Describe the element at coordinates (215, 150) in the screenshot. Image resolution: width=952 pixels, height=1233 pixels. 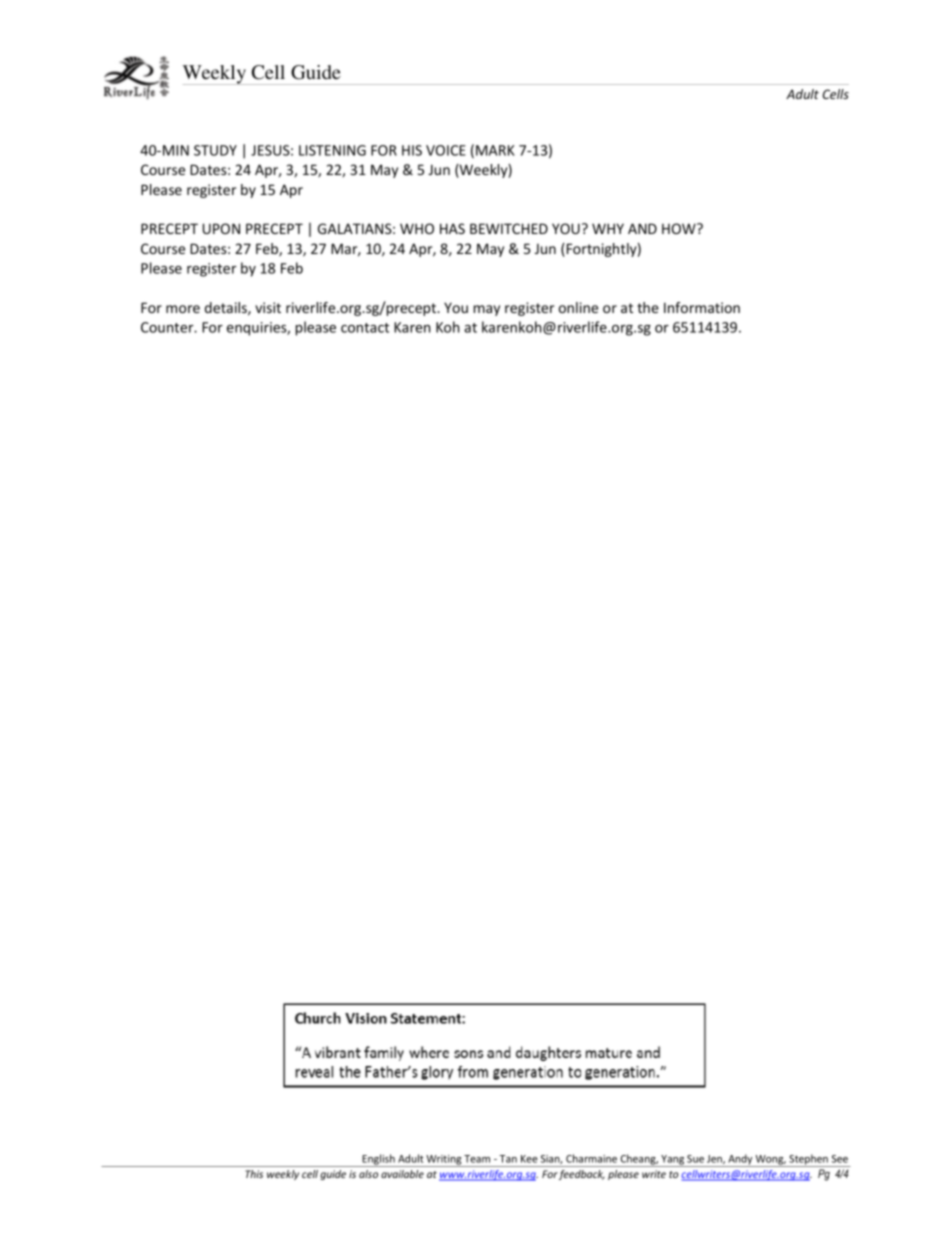
I see `STUDY` at that location.
